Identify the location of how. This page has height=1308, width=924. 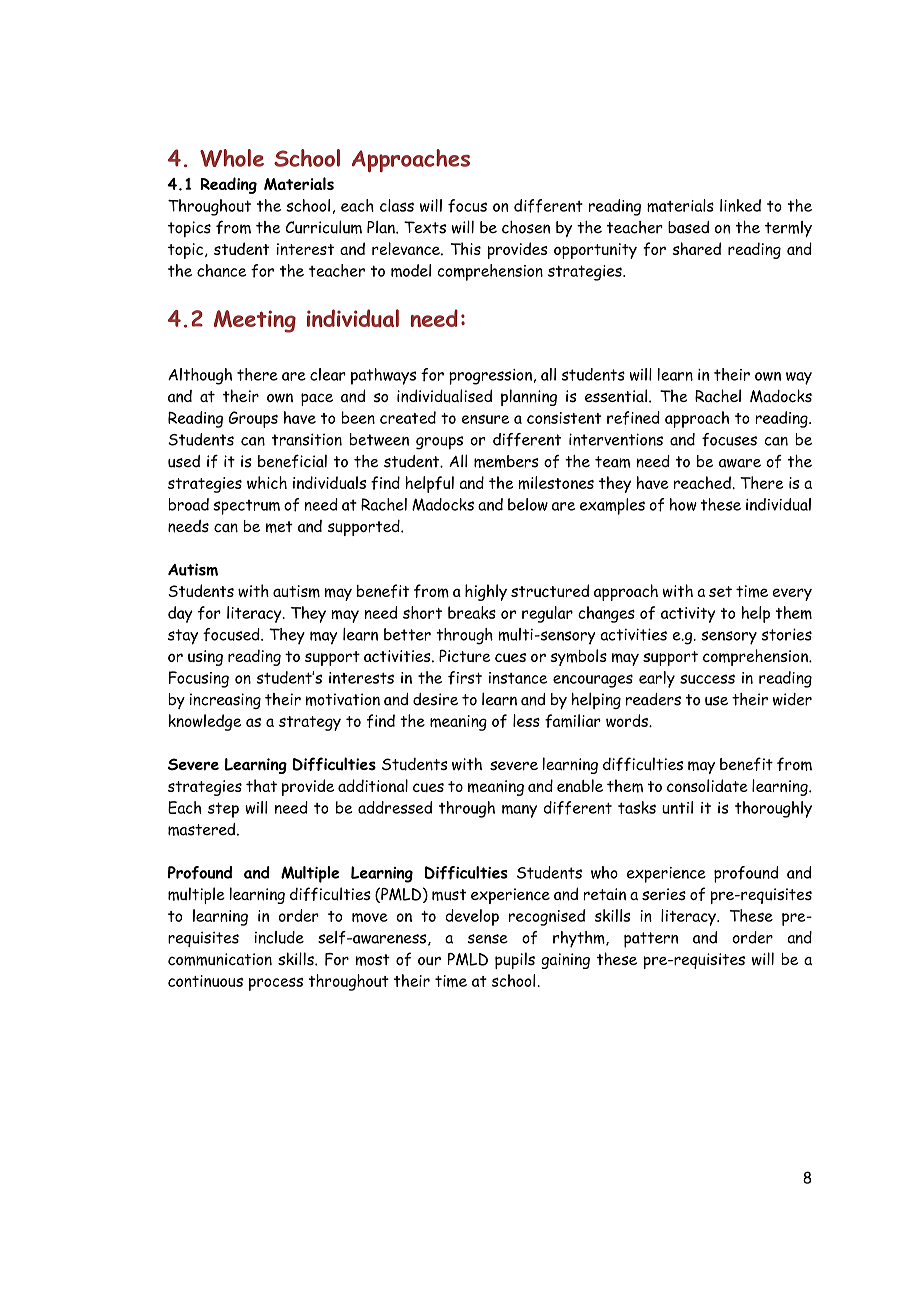
(683, 504).
